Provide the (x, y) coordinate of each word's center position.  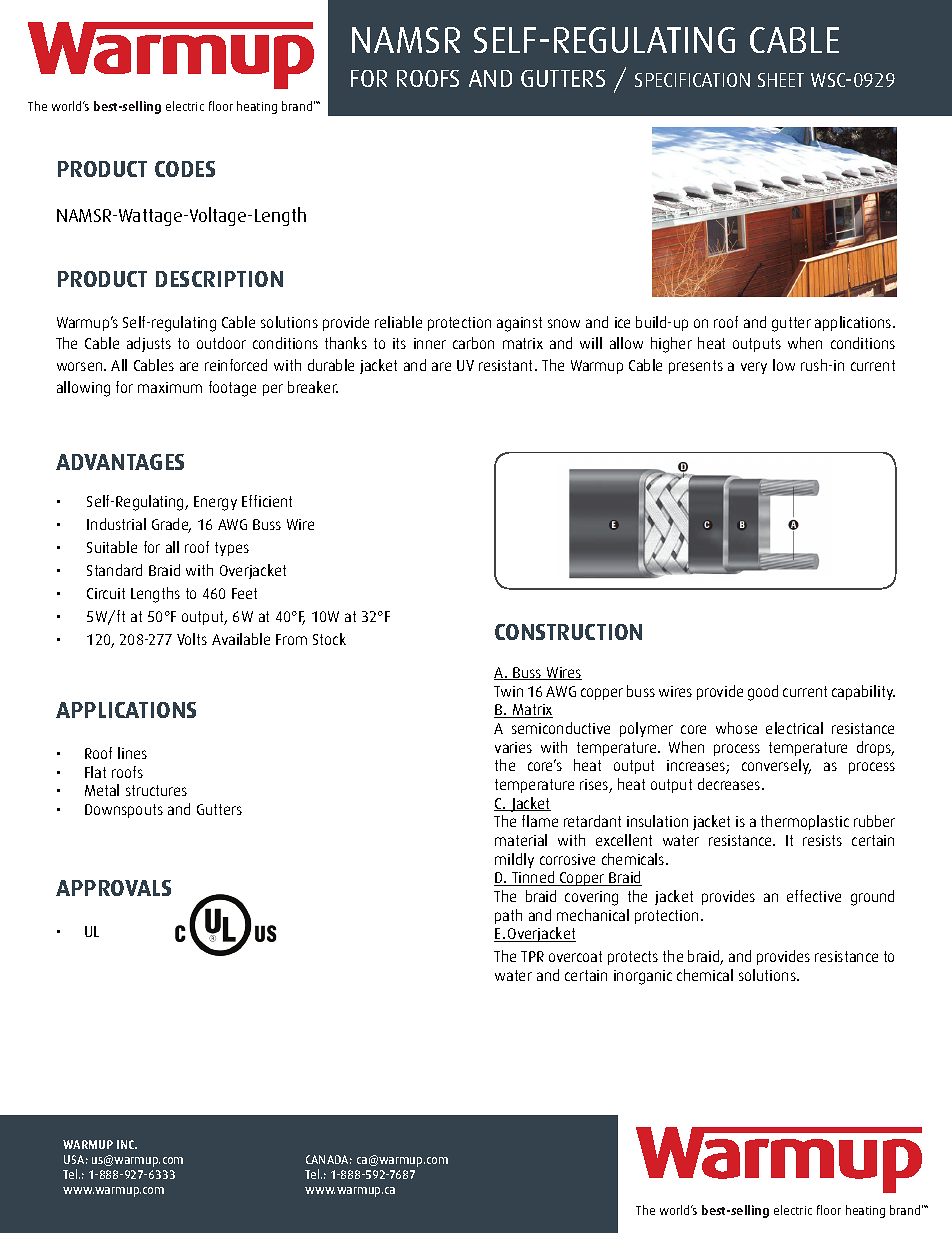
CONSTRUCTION (568, 632)
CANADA (329, 1159)
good (763, 693)
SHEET (781, 80)
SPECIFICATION (692, 80)
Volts (192, 639)
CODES (185, 169)
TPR (532, 956)
